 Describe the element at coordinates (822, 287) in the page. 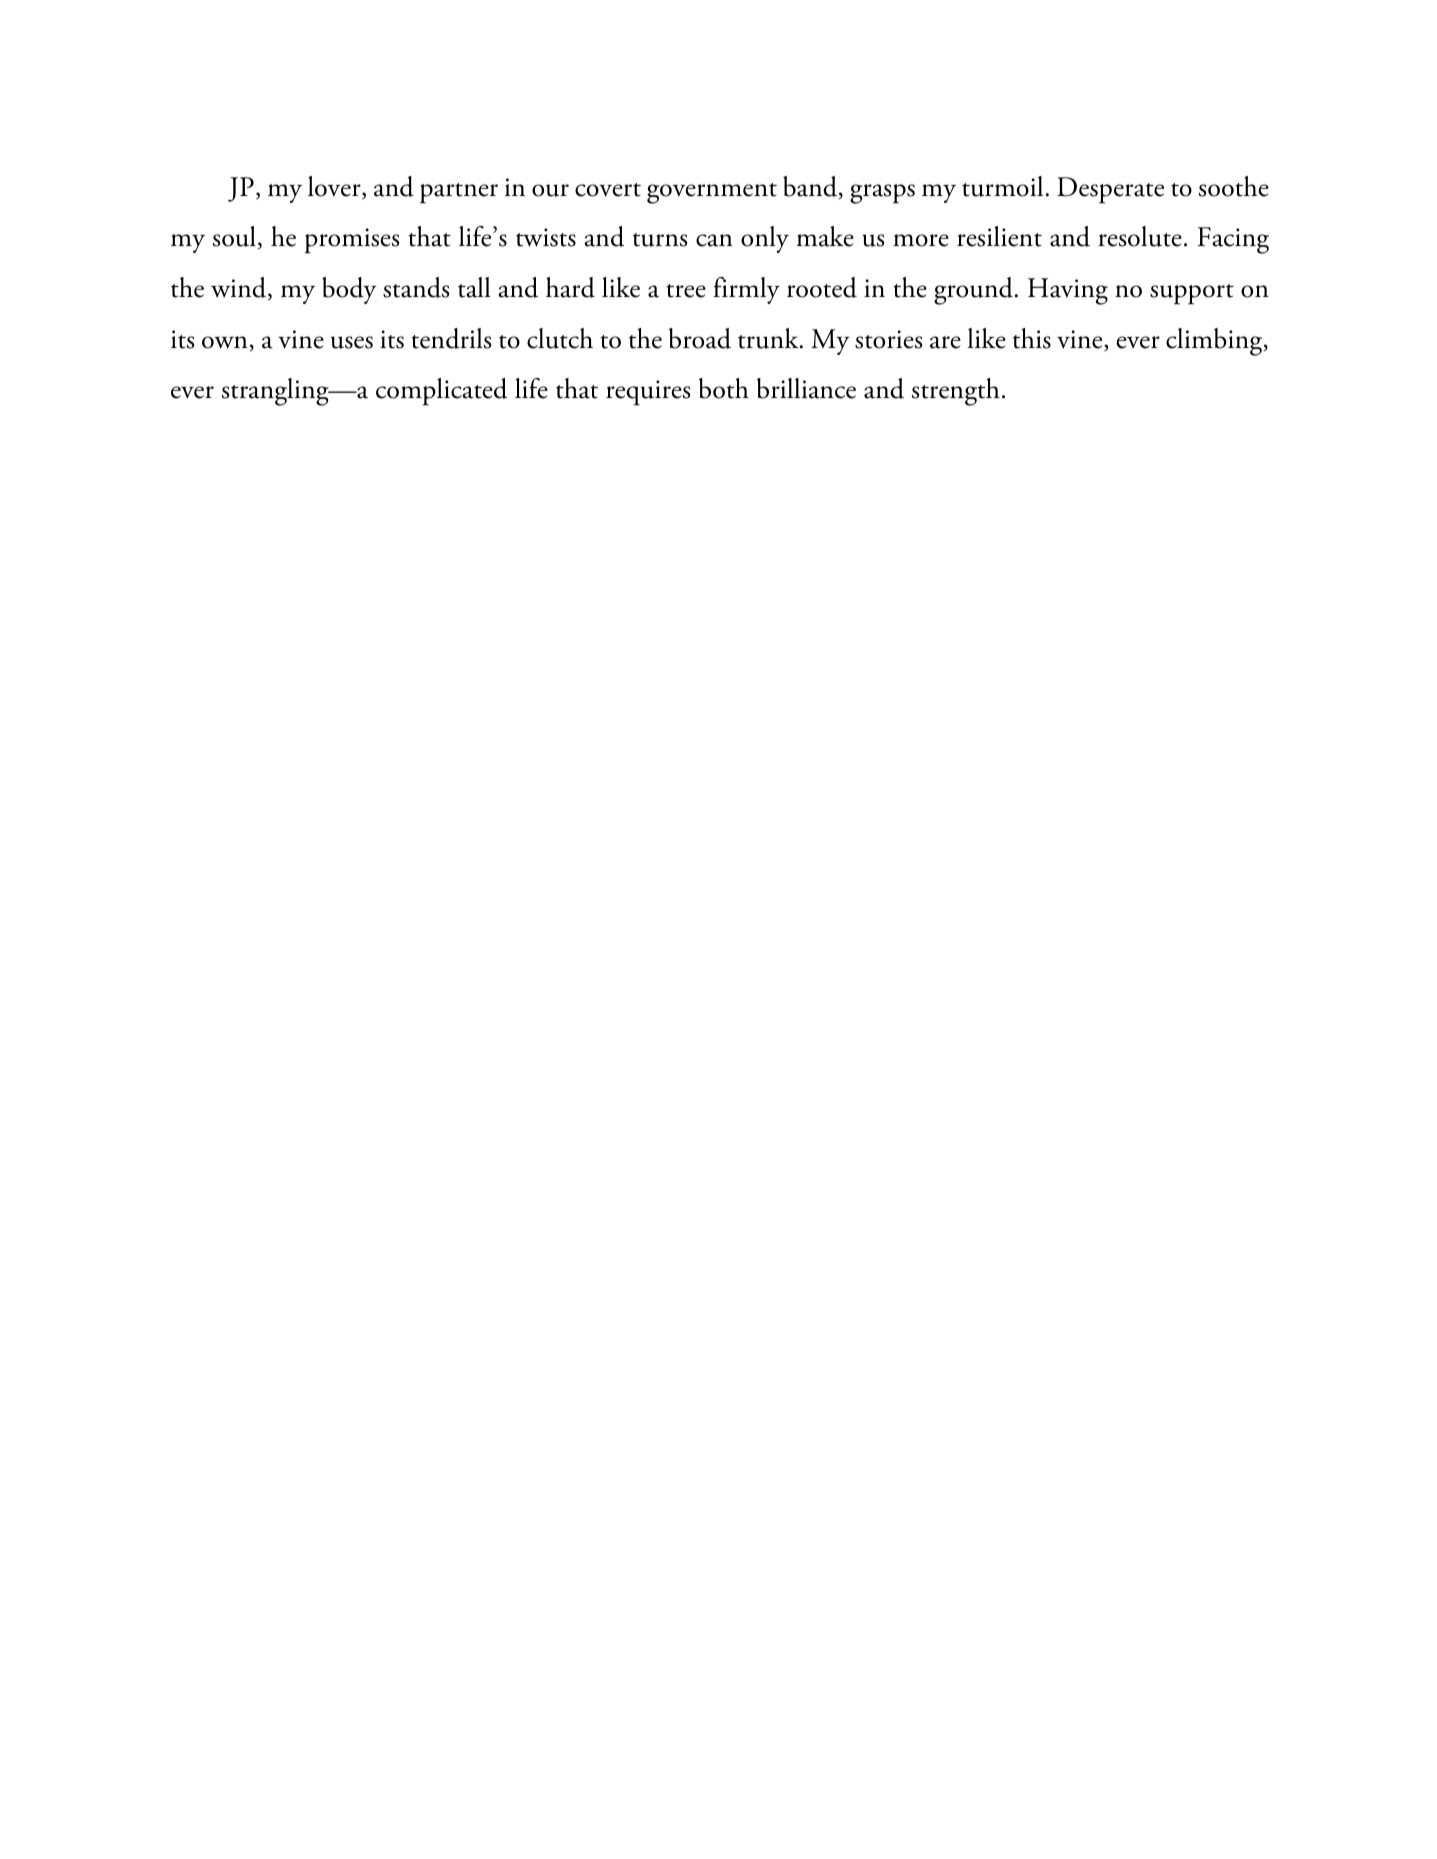

I see `rooted` at that location.
